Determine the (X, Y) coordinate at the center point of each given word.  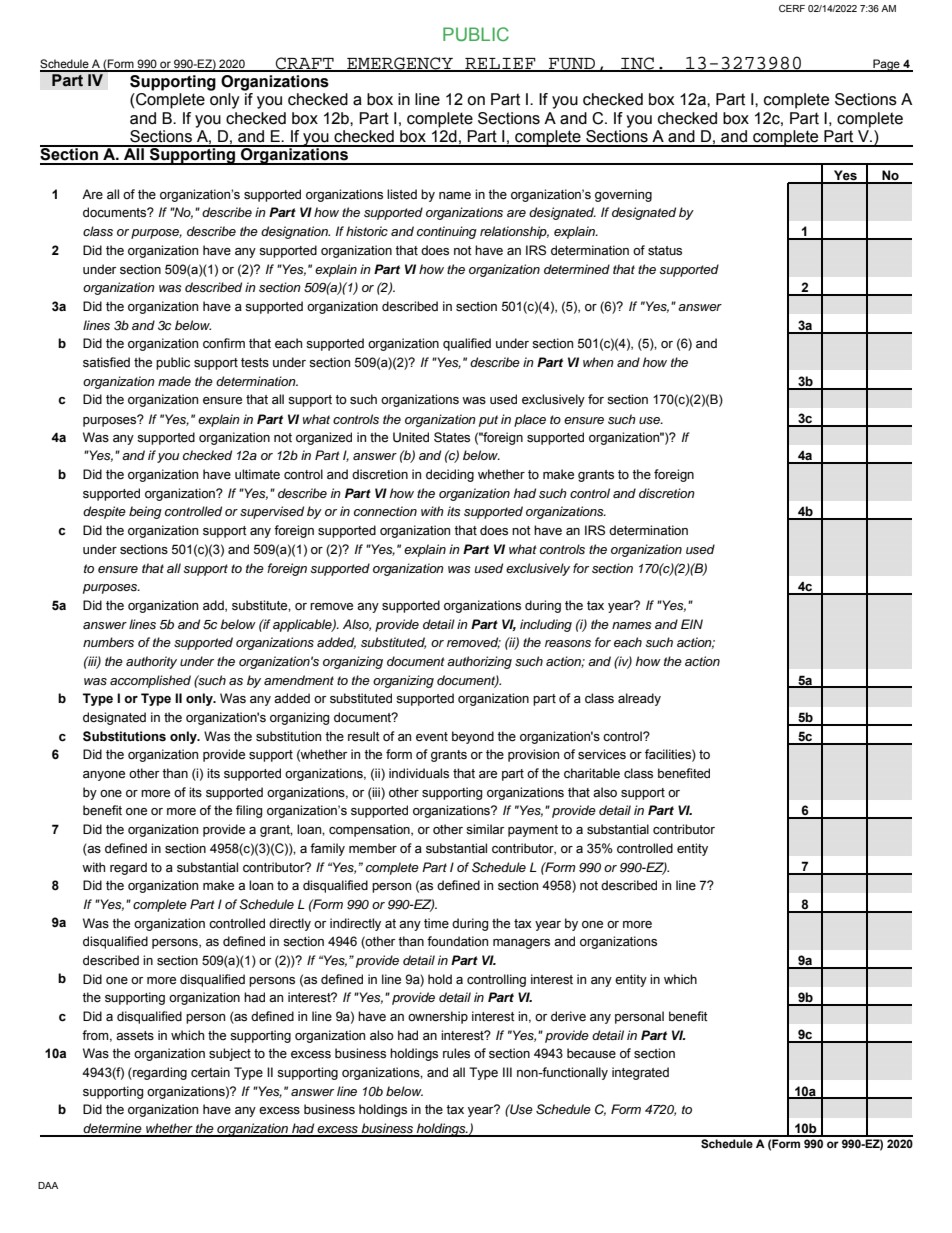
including (546, 625)
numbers (108, 642)
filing (249, 811)
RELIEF (500, 64)
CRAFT (305, 64)
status (665, 251)
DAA (48, 1185)
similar (485, 829)
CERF (792, 8)
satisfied (106, 362)
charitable (592, 773)
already (639, 699)
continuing (447, 232)
